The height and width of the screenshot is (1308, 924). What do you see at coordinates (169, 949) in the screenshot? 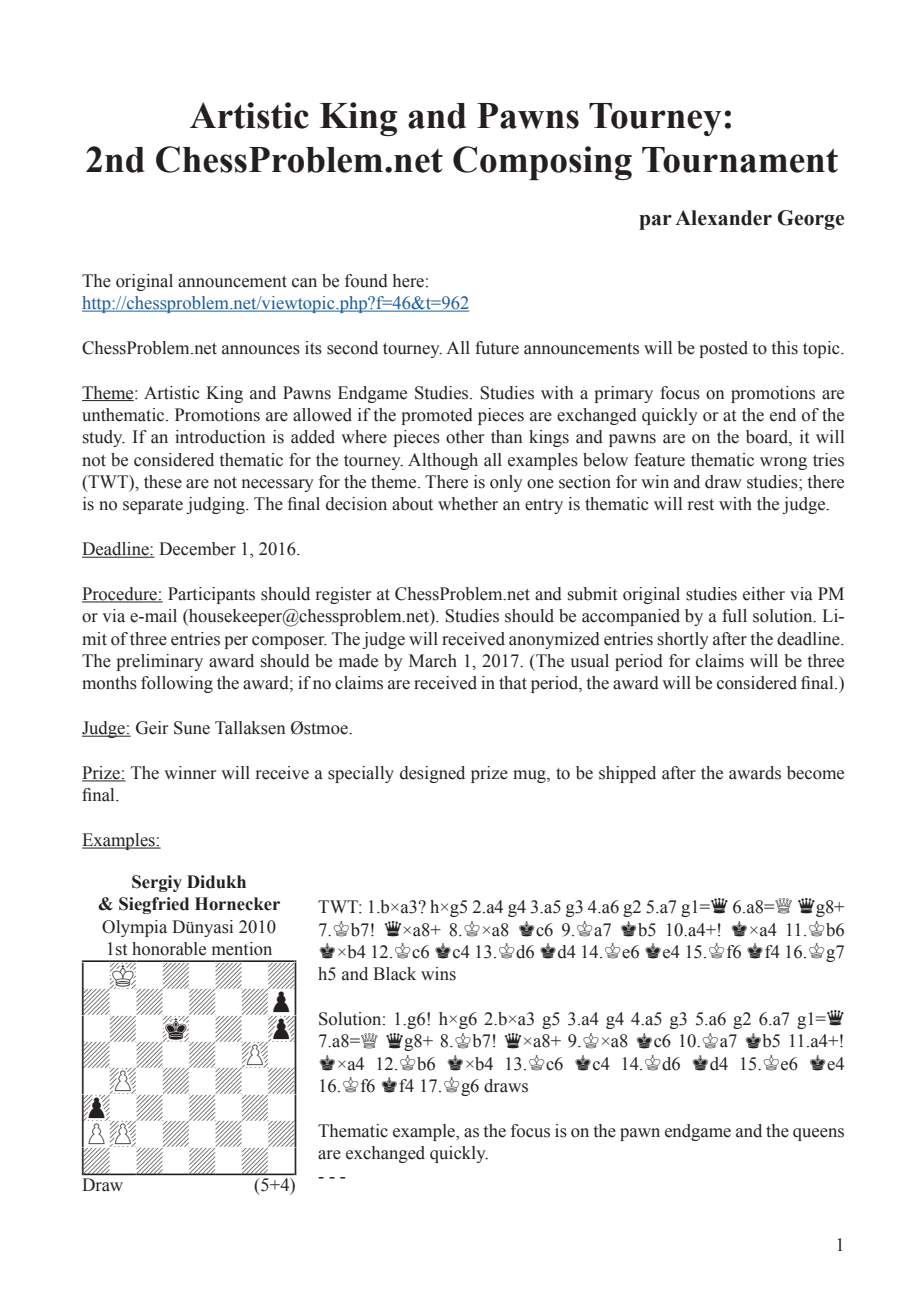
I see `honorable` at bounding box center [169, 949].
